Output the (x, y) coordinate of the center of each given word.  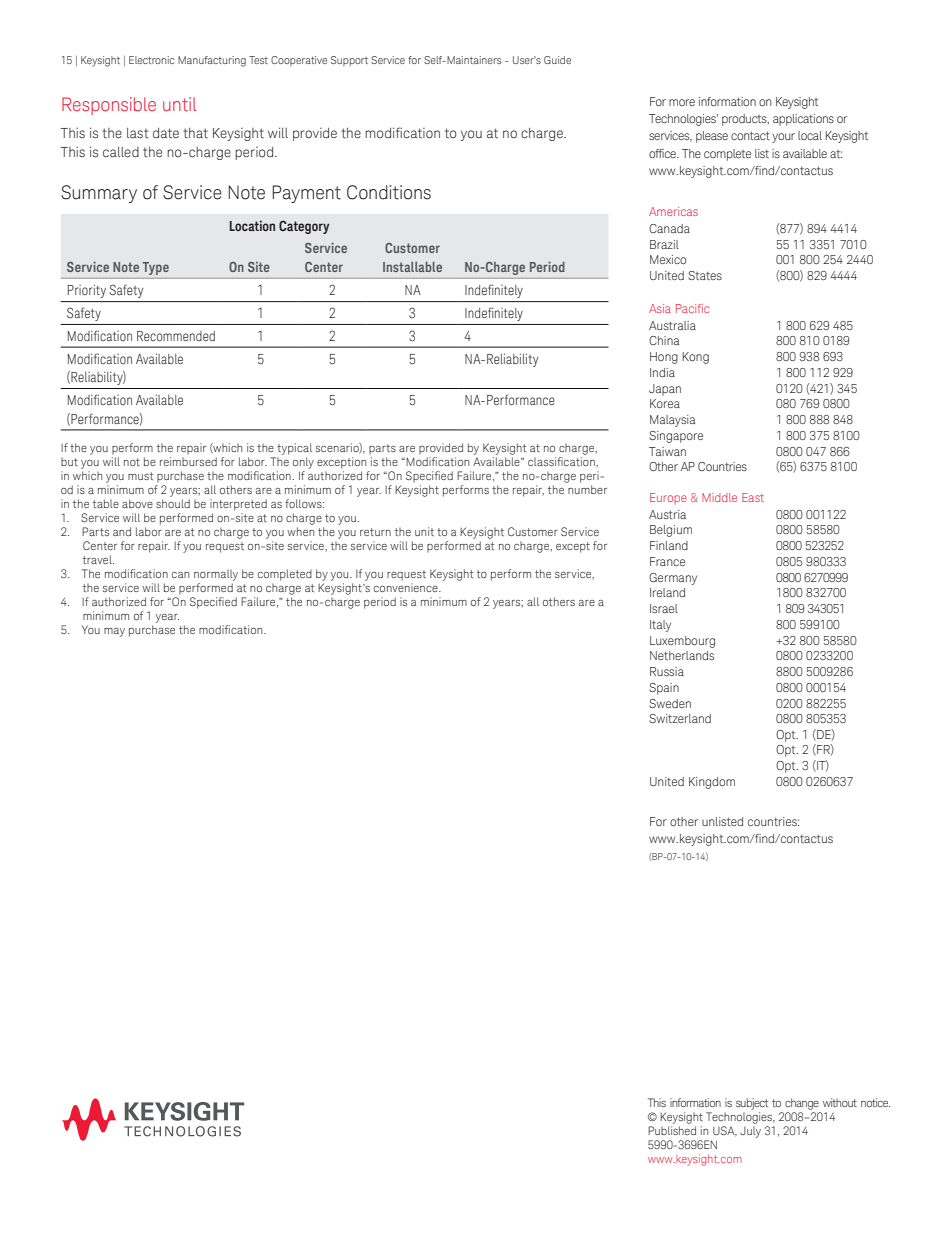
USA (725, 1131)
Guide (557, 60)
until (179, 104)
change (802, 1104)
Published (672, 1130)
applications (803, 120)
